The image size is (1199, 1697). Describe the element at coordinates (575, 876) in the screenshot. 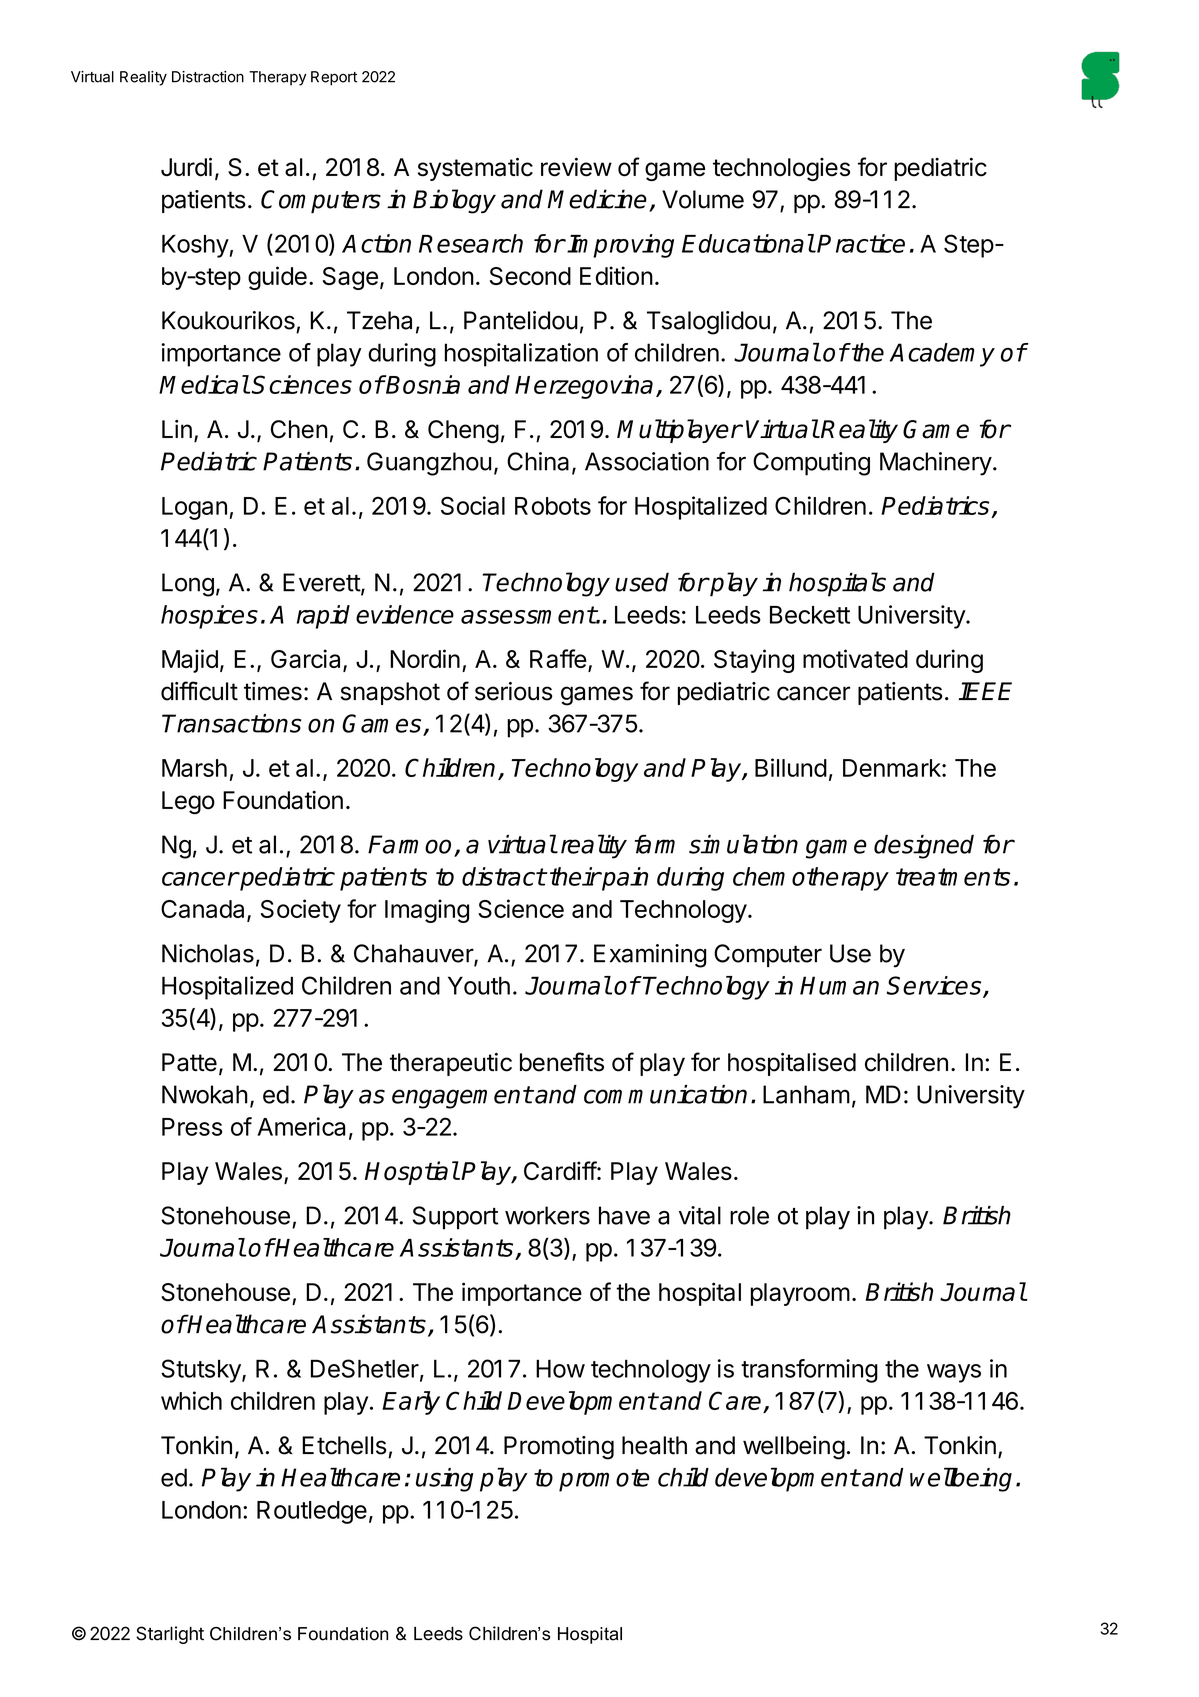

I see `their` at that location.
